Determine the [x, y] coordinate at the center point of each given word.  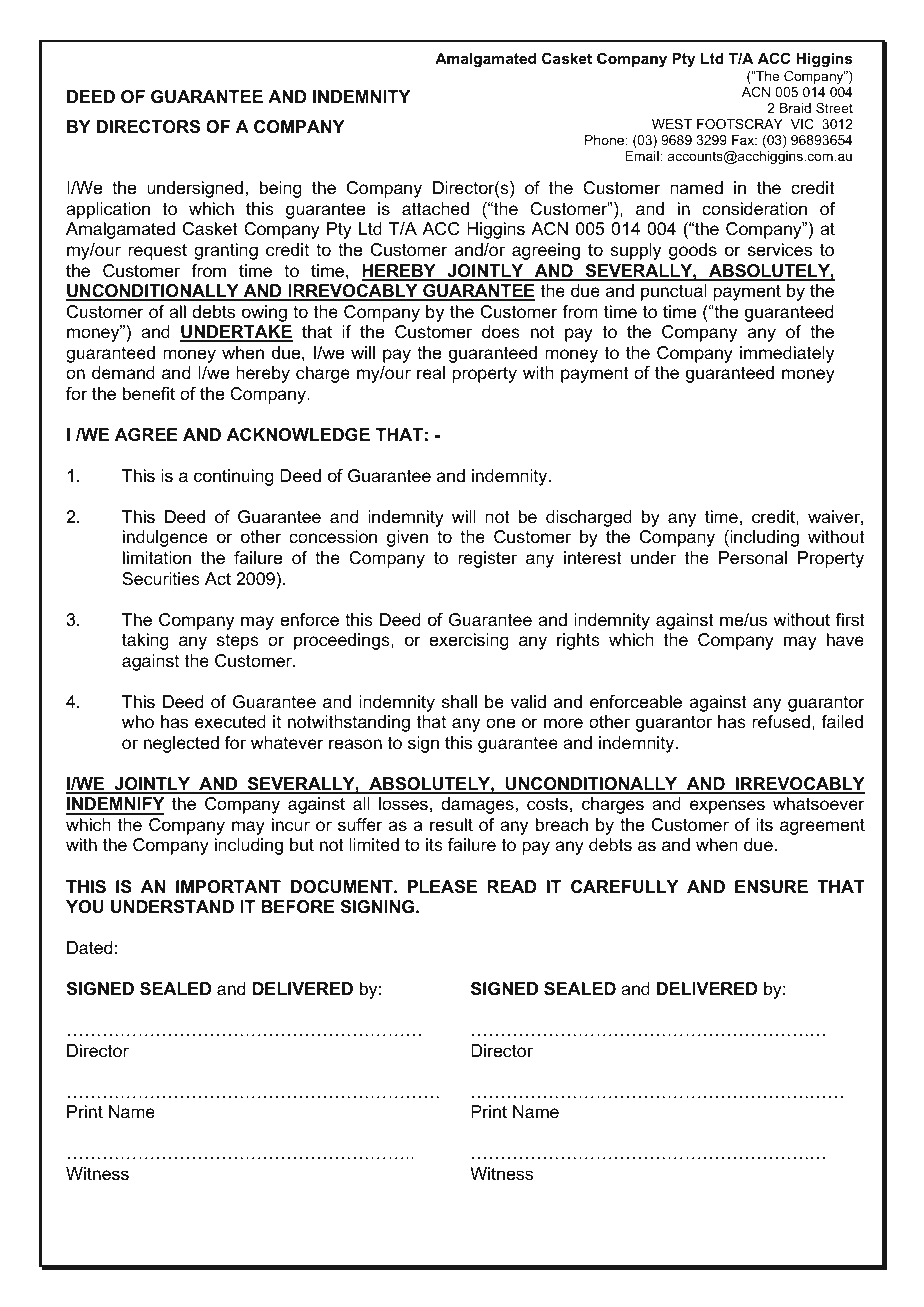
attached [435, 208]
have [845, 640]
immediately [787, 354]
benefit [149, 394]
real [431, 372]
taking [145, 641]
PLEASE [442, 887]
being [281, 189]
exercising [469, 641]
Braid [795, 108]
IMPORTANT [228, 886]
